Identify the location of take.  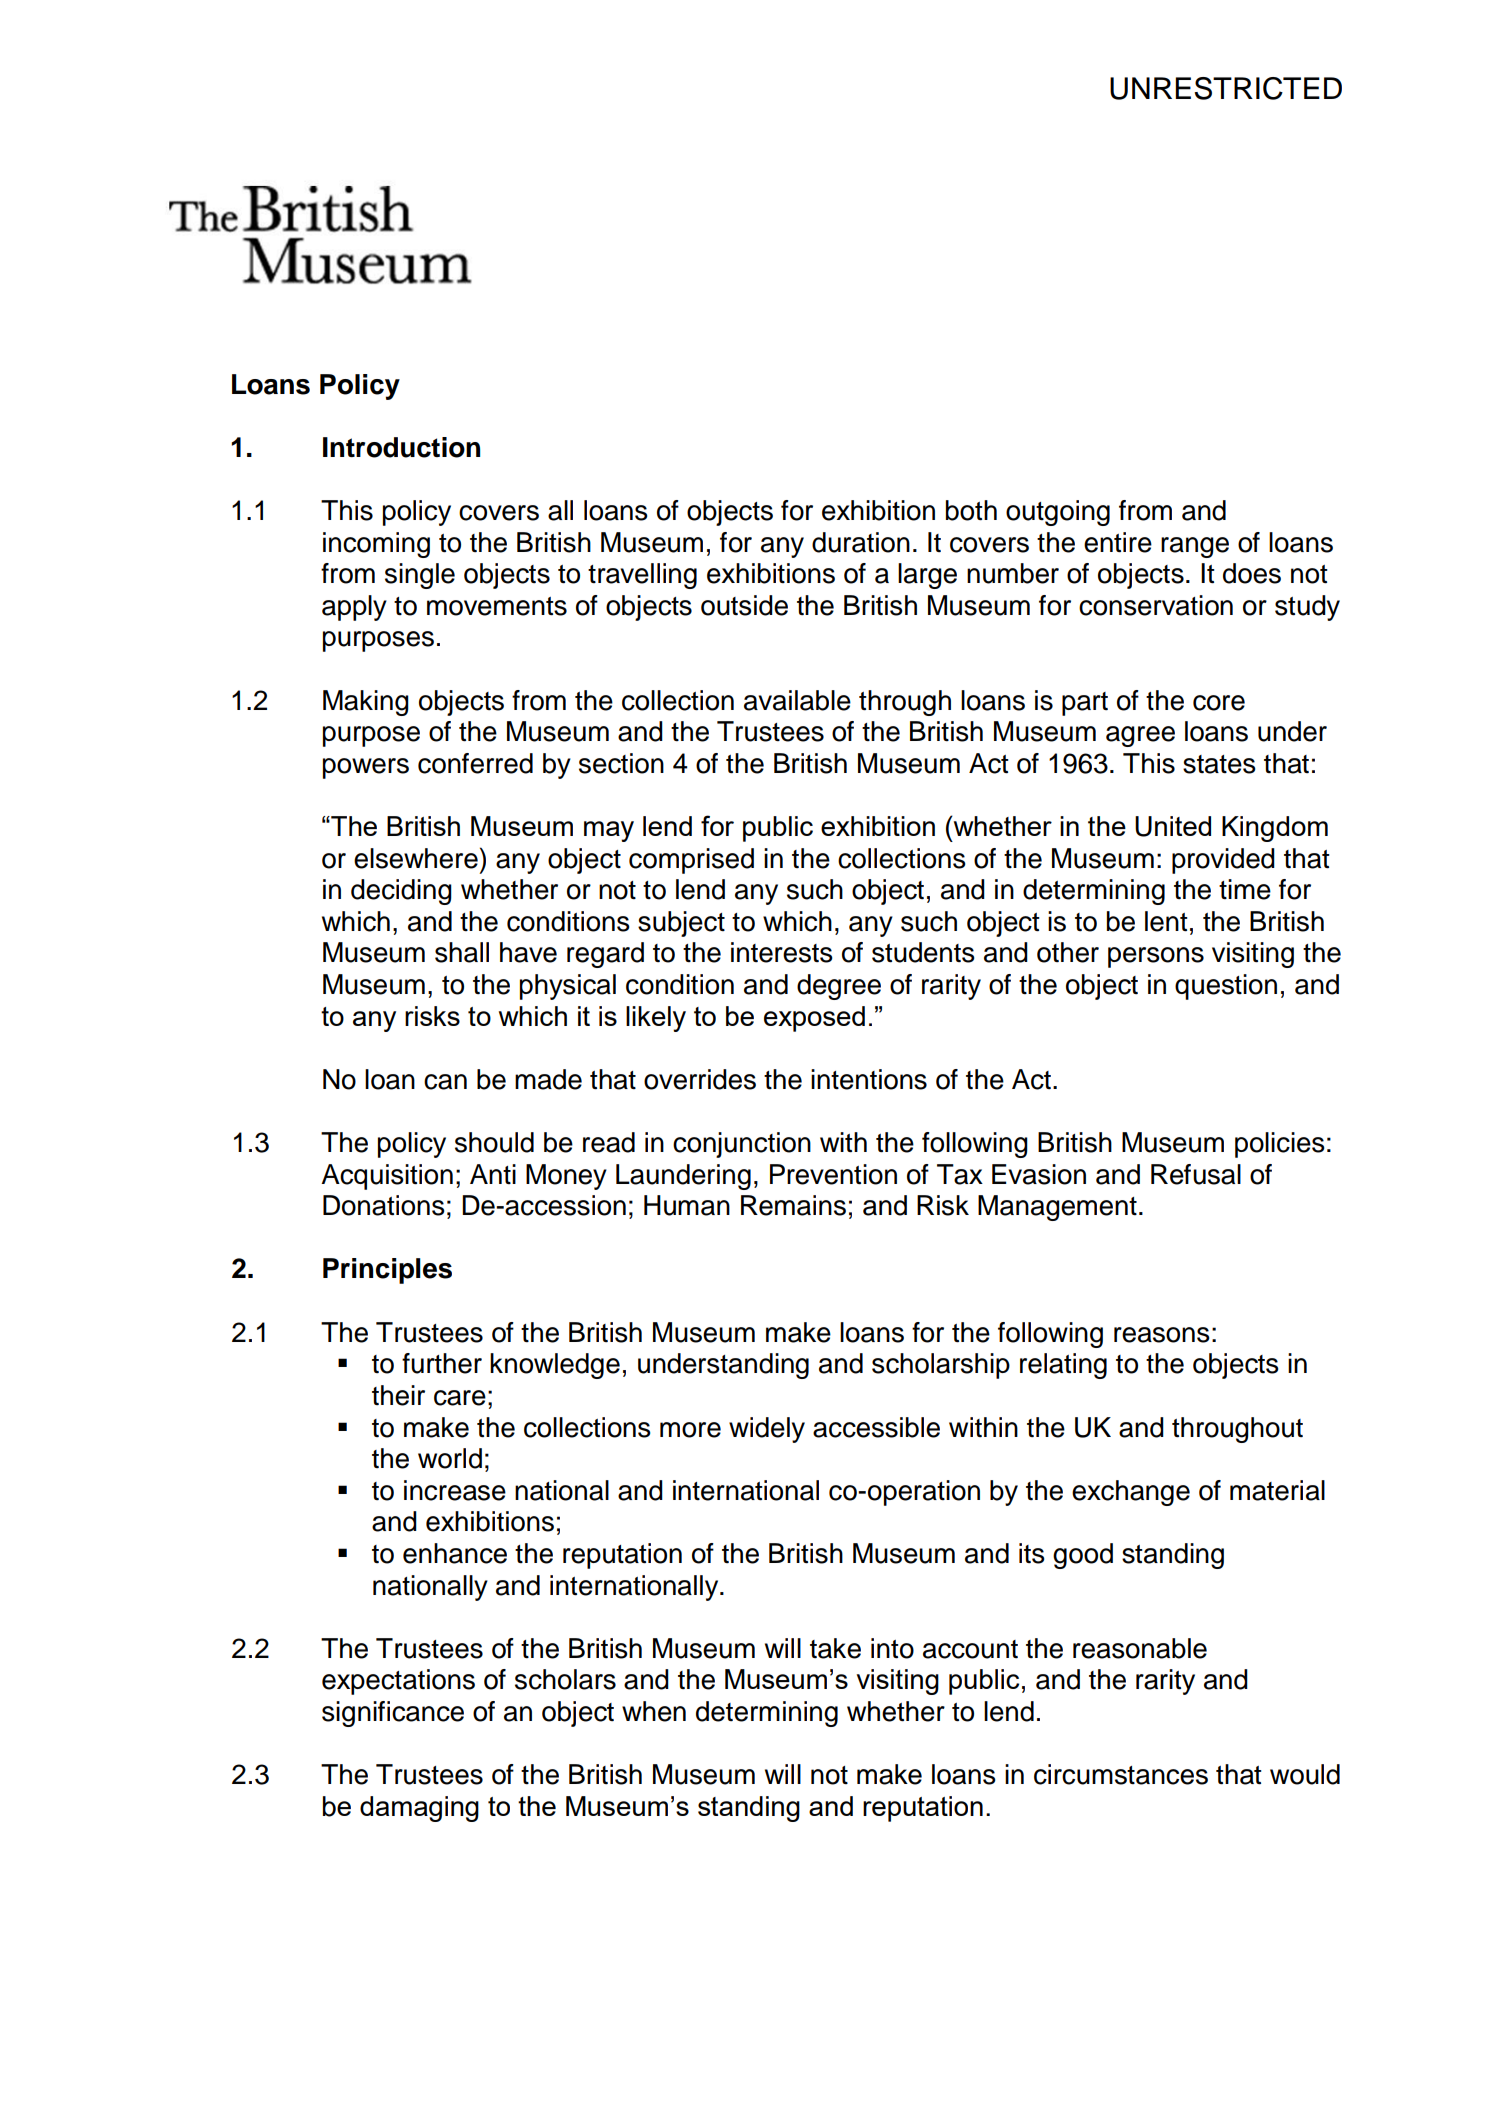
(835, 1648).
